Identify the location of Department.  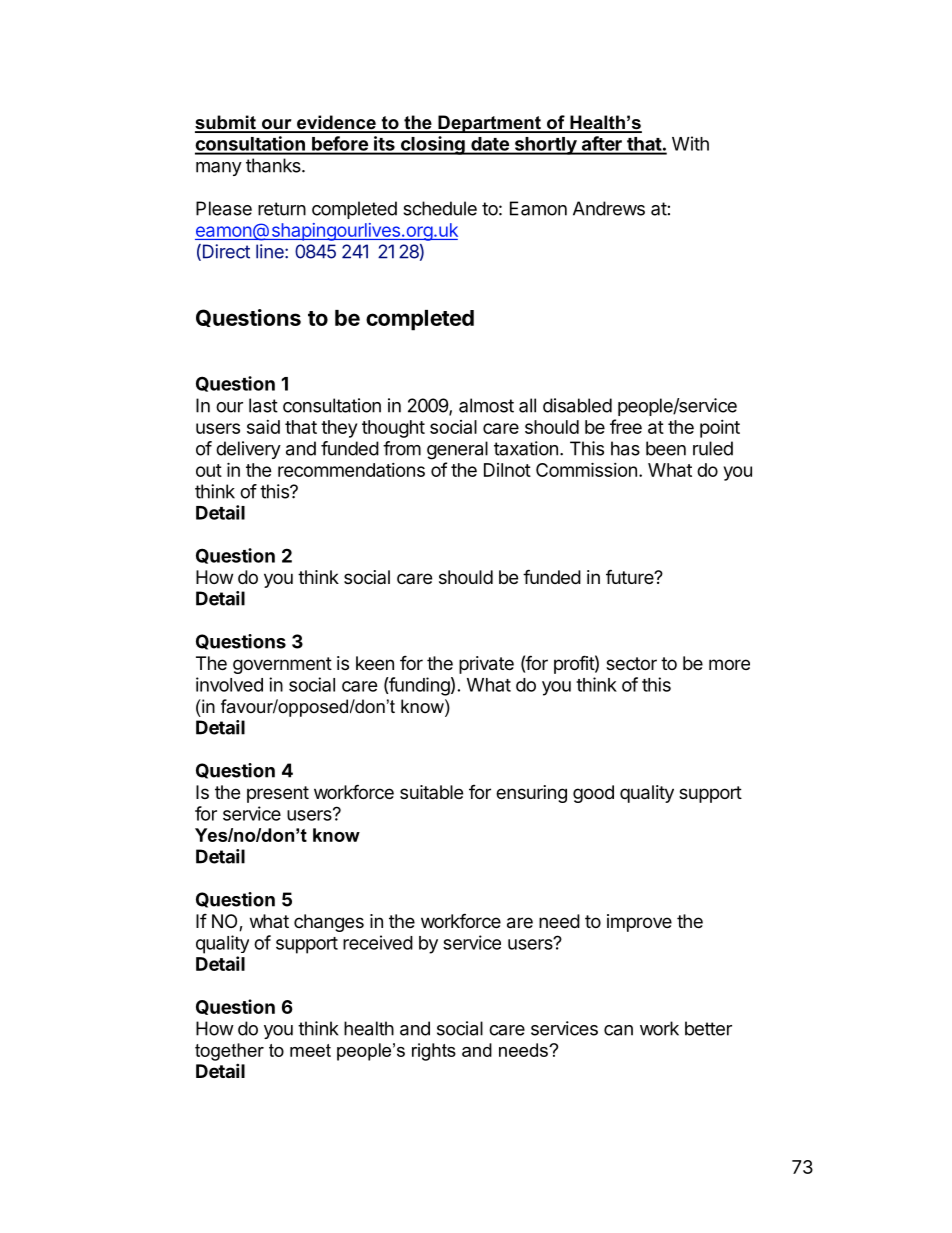
(489, 124).
